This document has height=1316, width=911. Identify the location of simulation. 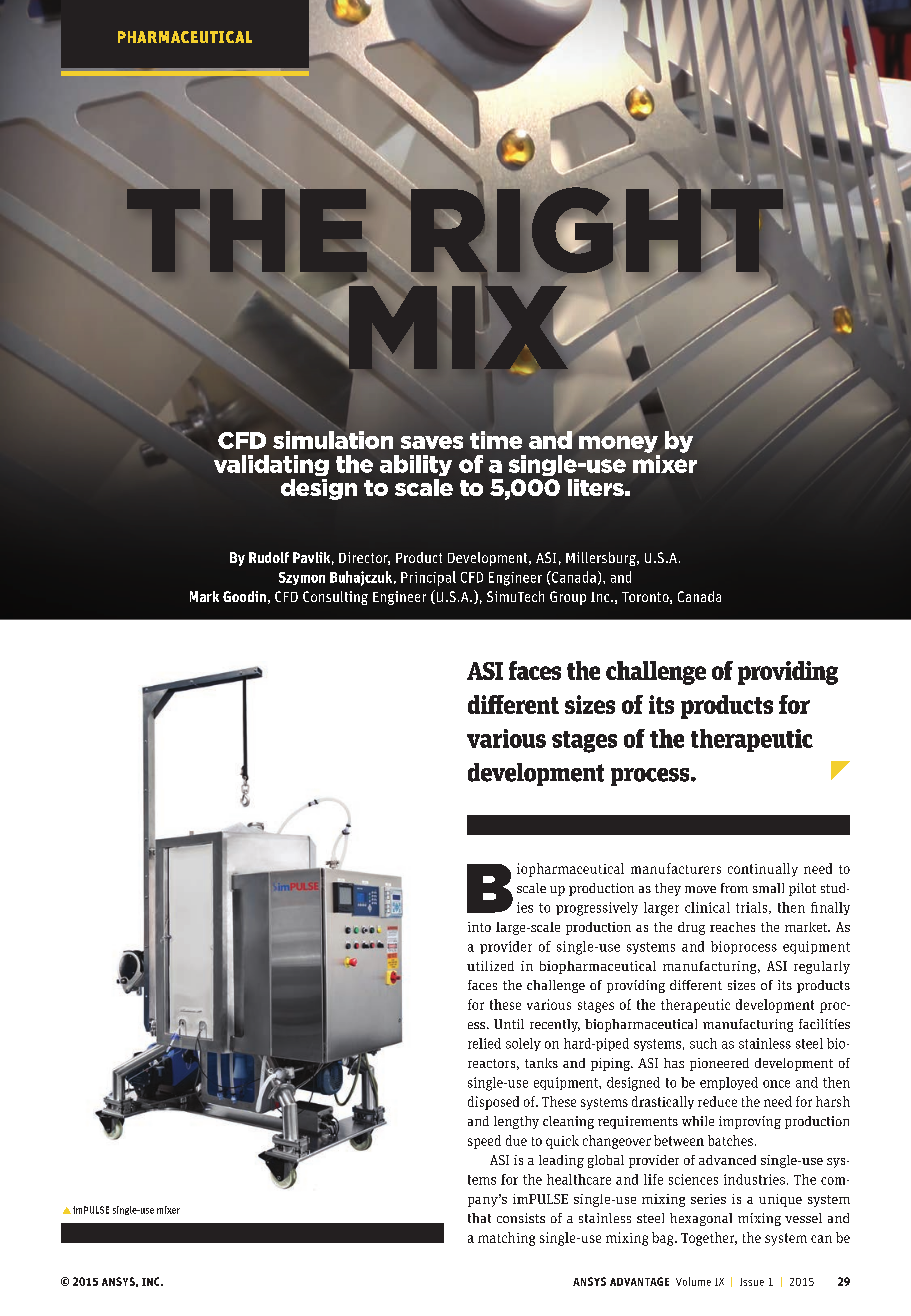
(333, 440).
